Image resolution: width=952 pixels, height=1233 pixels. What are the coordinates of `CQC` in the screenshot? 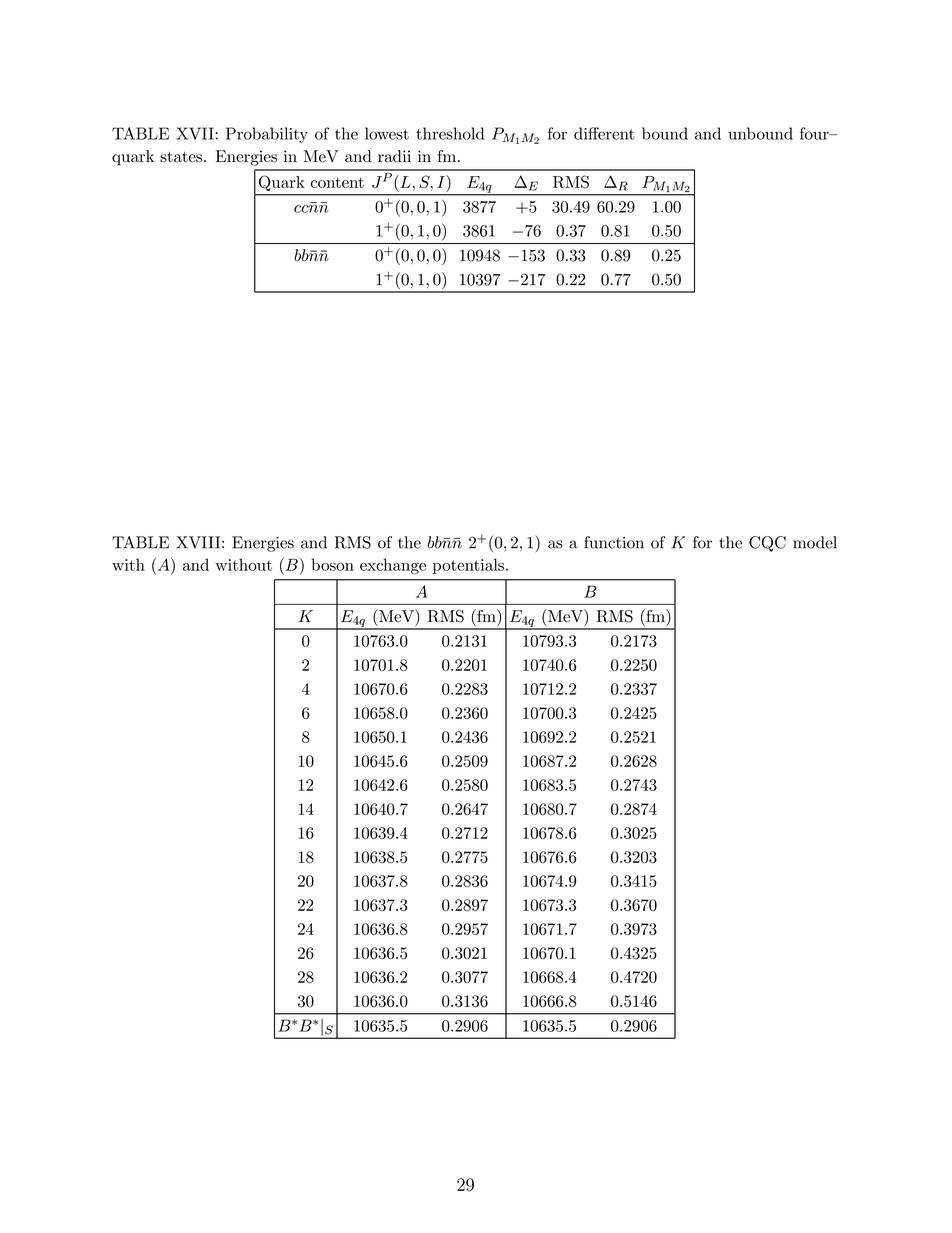 It's located at (767, 544).
